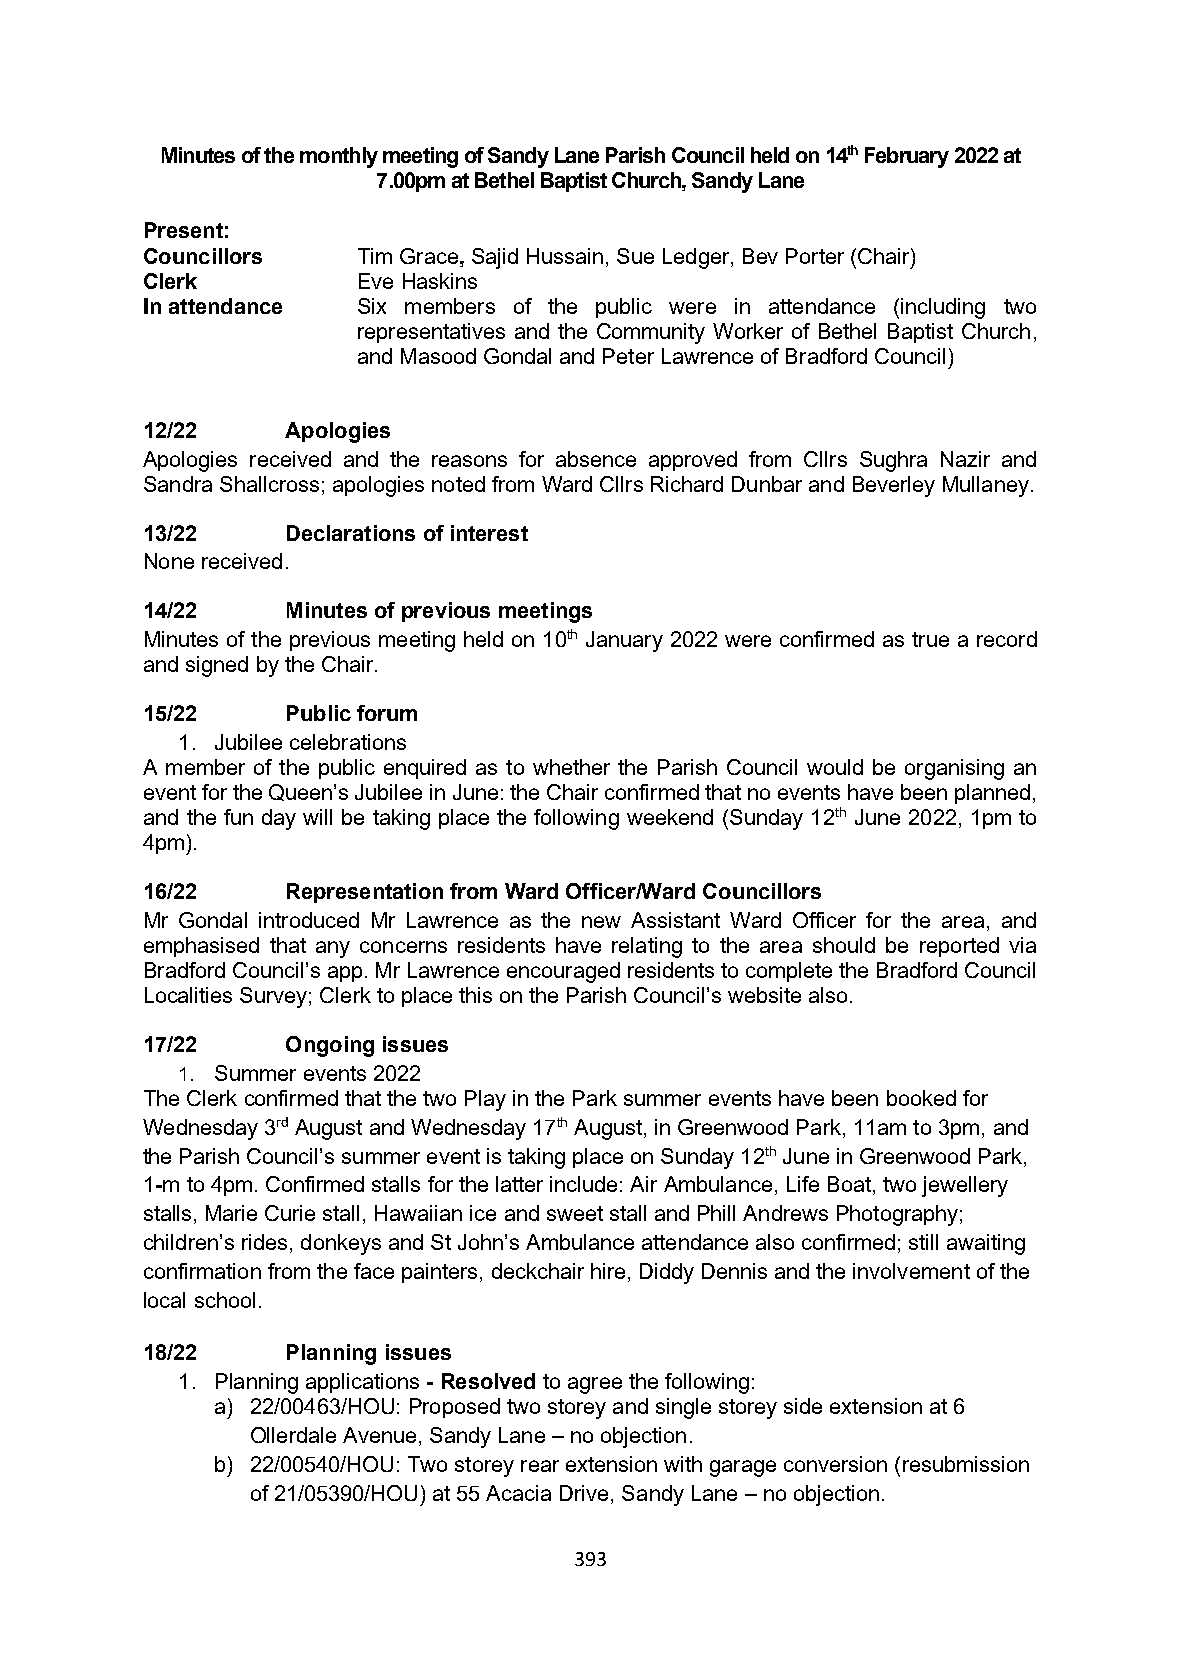  What do you see at coordinates (565, 256) in the screenshot?
I see `Hussain` at bounding box center [565, 256].
